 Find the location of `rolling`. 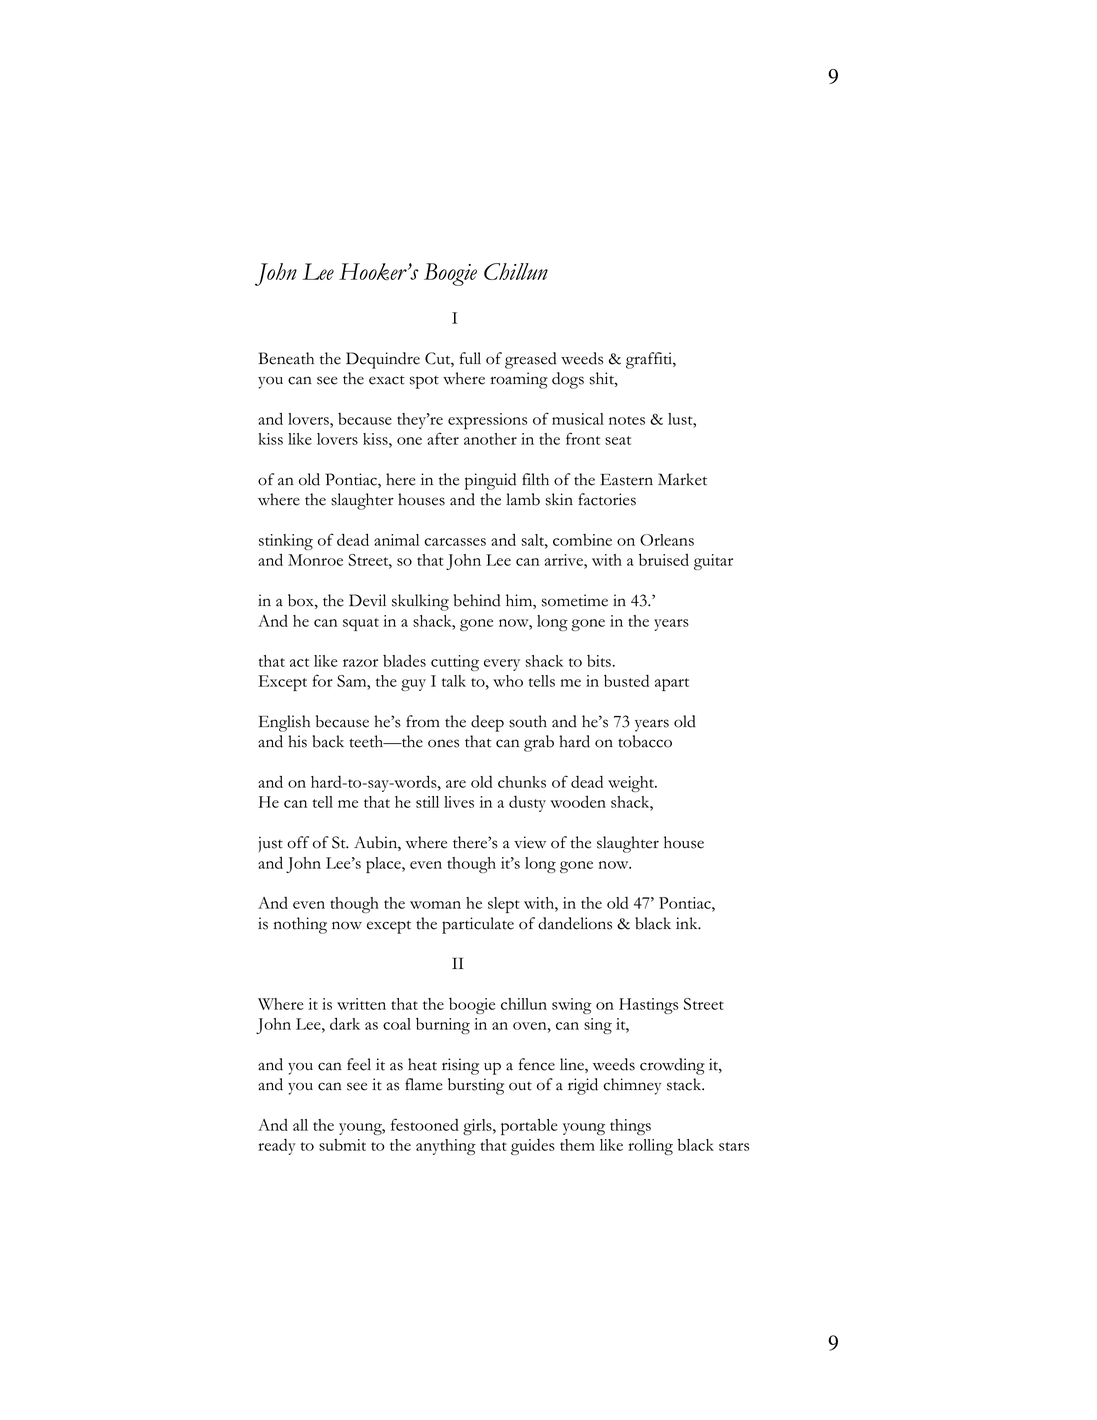

rolling is located at coordinates (650, 1147).
